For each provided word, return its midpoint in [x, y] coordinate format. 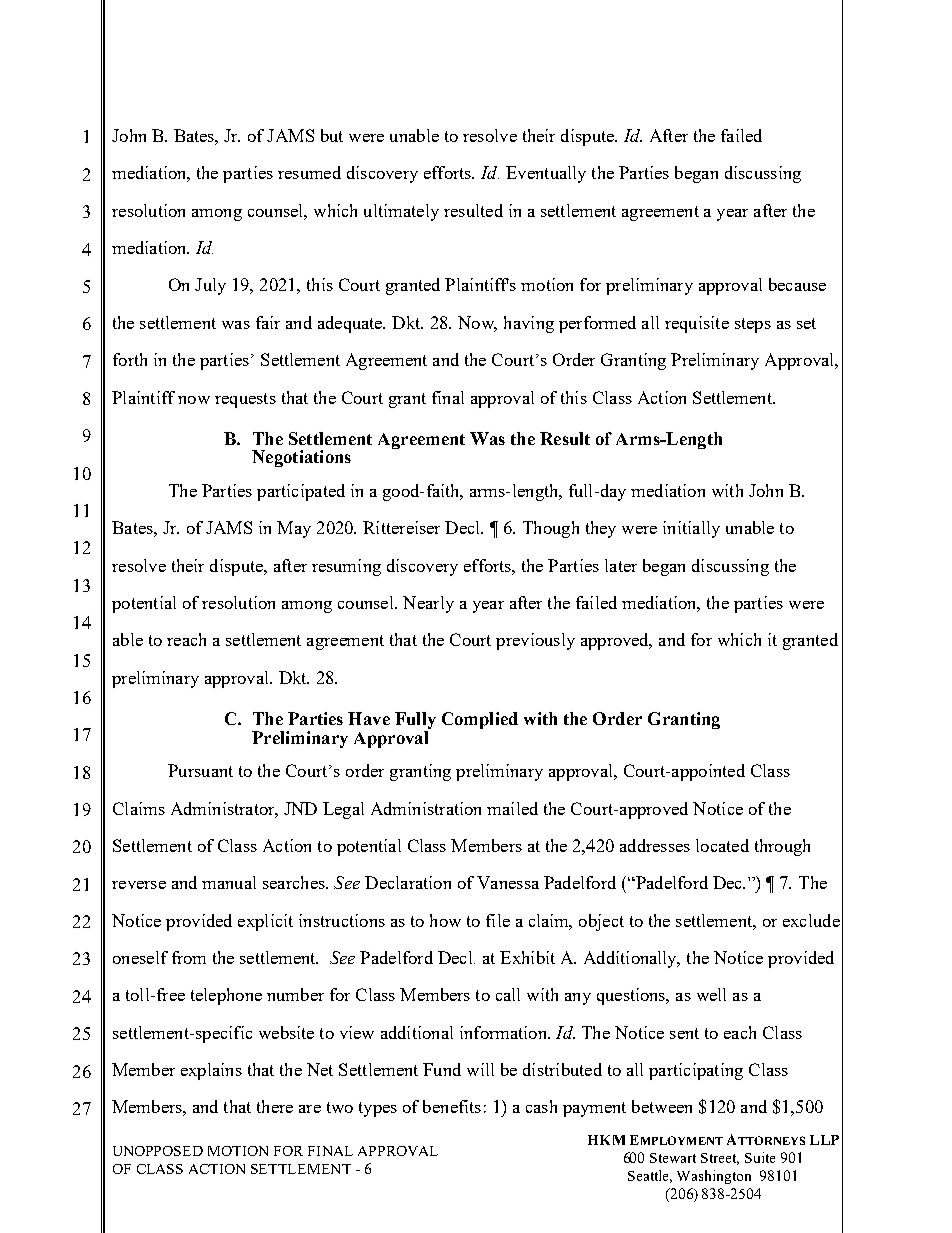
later [621, 565]
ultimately [401, 212]
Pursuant [200, 770]
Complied [480, 720]
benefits [452, 1106]
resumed [309, 172]
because [797, 284]
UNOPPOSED [158, 1151]
